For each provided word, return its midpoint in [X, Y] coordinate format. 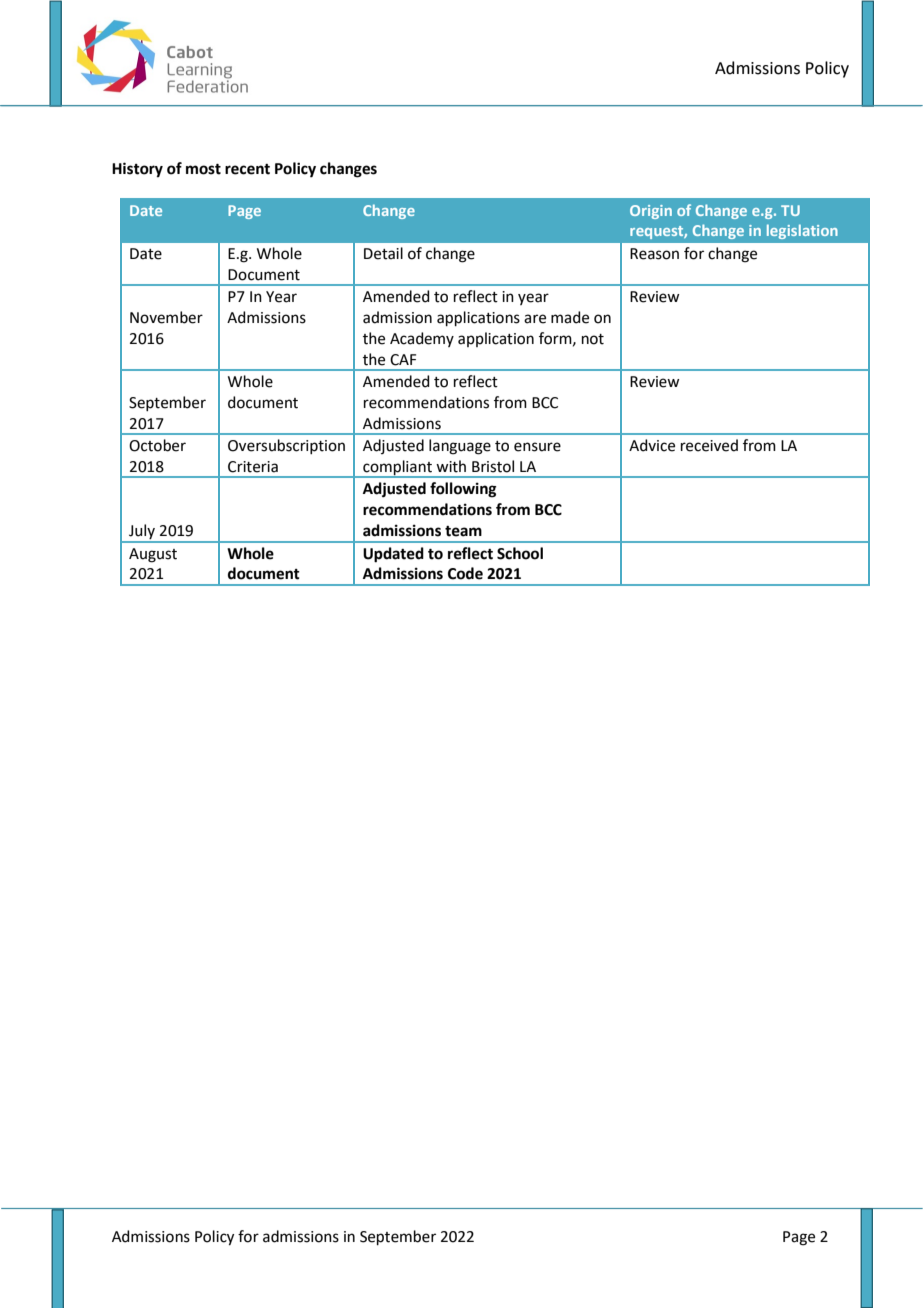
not [593, 339]
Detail [383, 253]
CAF [403, 360]
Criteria [253, 467]
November [166, 317]
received [709, 445]
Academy [422, 339]
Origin [651, 212]
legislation [802, 231]
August [153, 555]
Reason [654, 254]
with [451, 466]
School [520, 553]
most [203, 169]
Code [465, 573]
